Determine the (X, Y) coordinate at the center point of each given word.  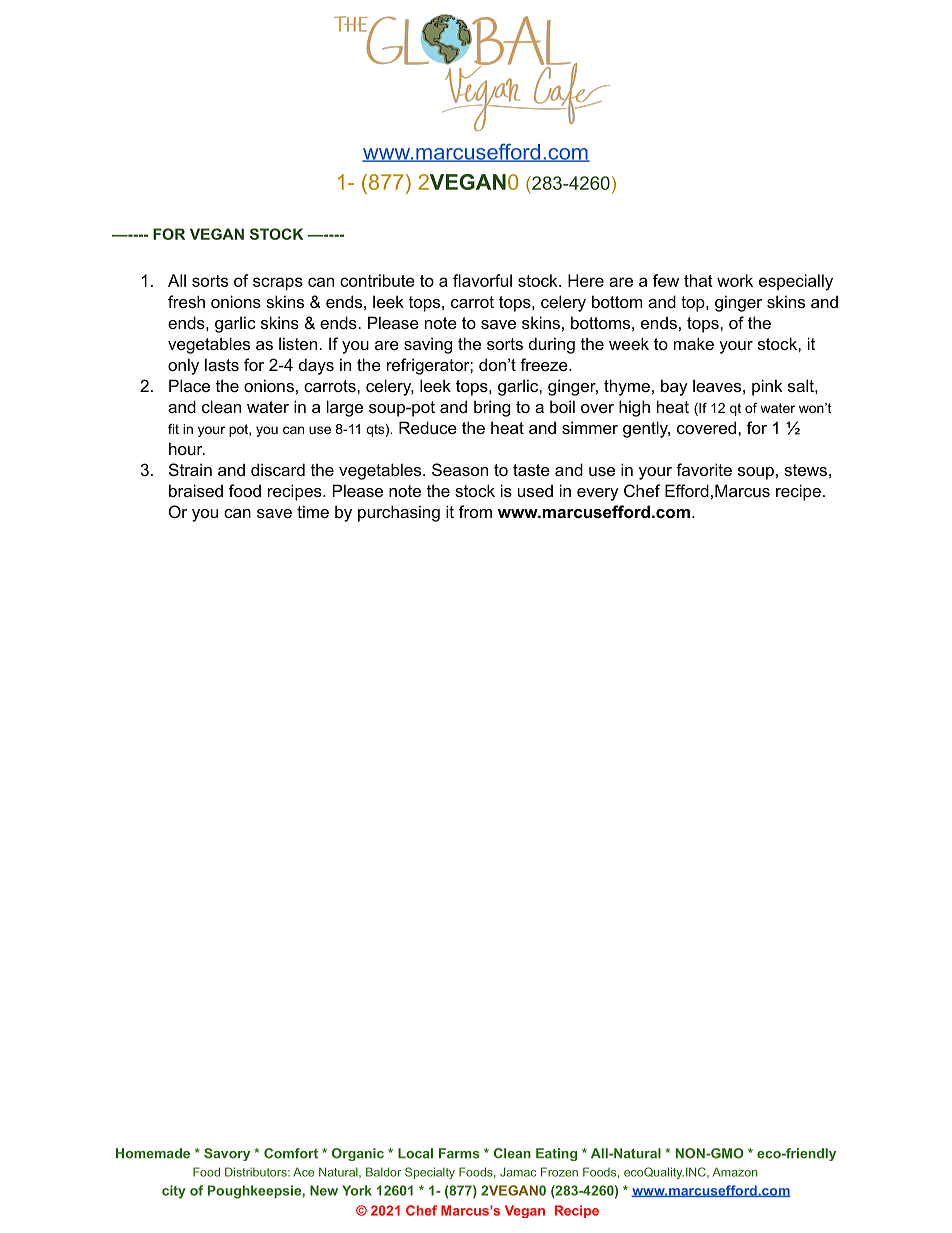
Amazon (735, 1172)
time (313, 511)
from (475, 511)
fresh (186, 301)
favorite (704, 469)
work (735, 280)
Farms (459, 1153)
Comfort (291, 1153)
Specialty (430, 1173)
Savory (227, 1154)
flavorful (482, 280)
